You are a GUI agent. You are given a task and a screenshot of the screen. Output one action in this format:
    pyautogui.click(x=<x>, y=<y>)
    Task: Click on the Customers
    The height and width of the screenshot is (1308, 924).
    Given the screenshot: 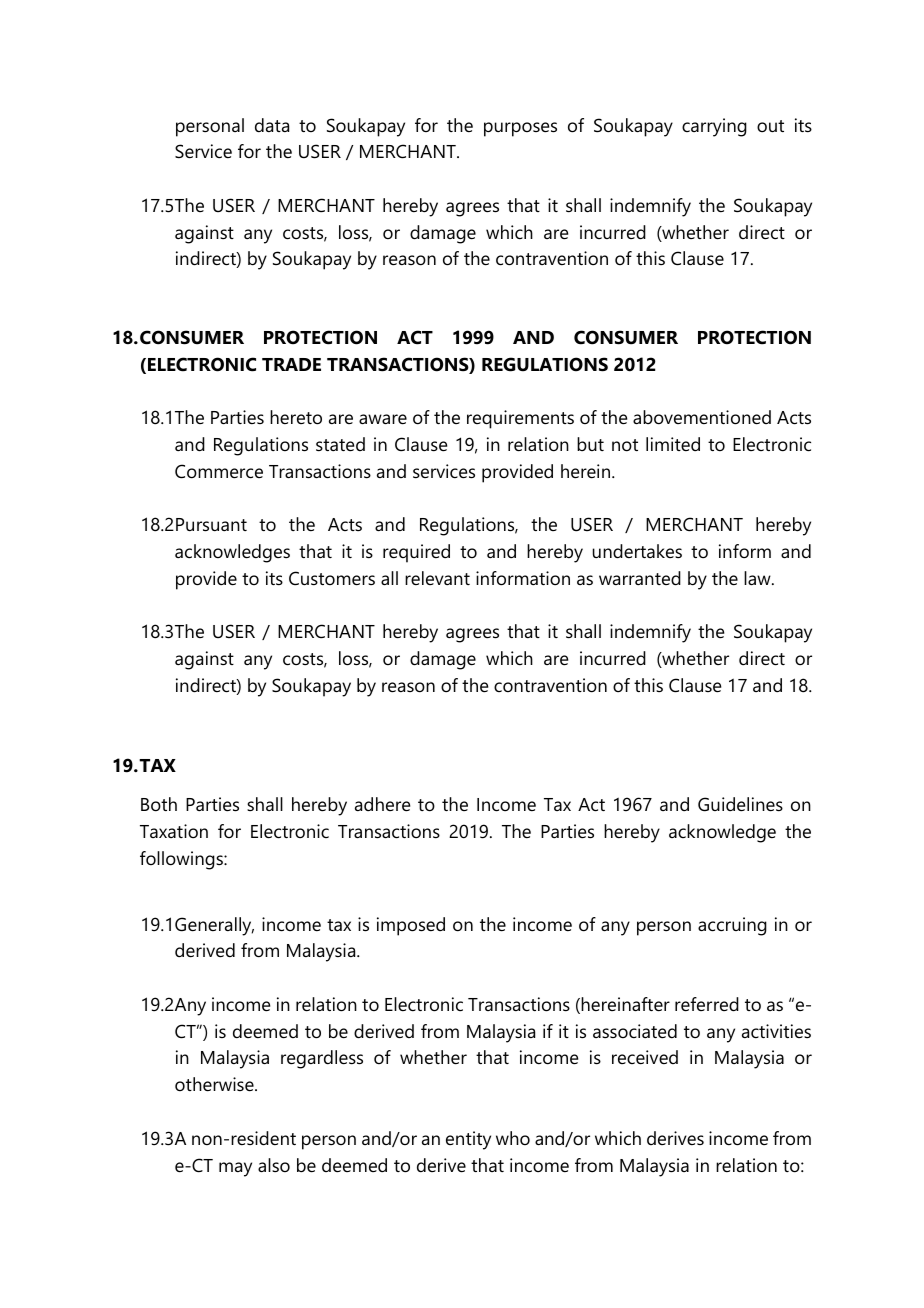 What is the action you would take?
    pyautogui.click(x=332, y=578)
